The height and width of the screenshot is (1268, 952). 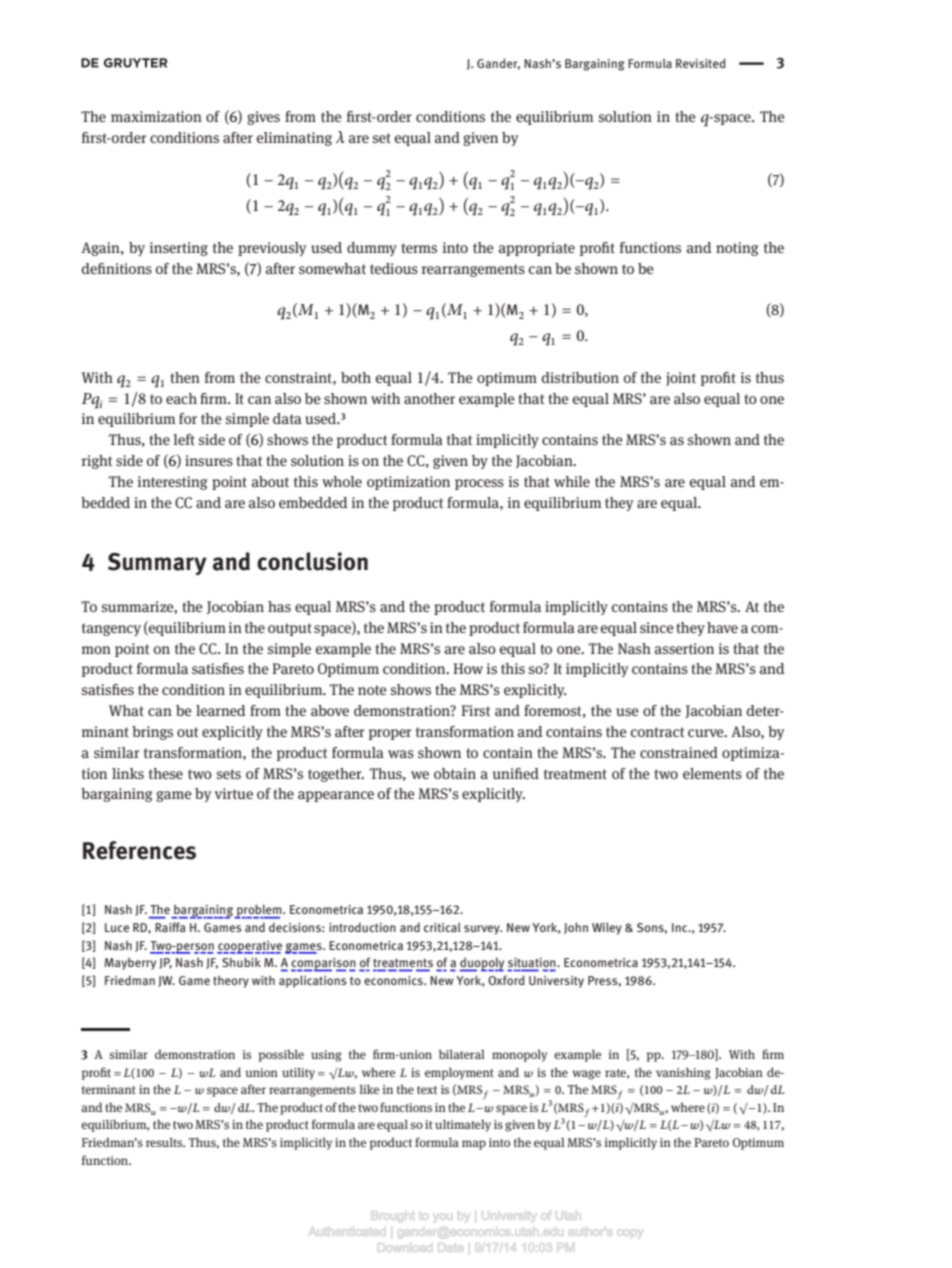 What do you see at coordinates (157, 564) in the screenshot?
I see `Summary` at bounding box center [157, 564].
